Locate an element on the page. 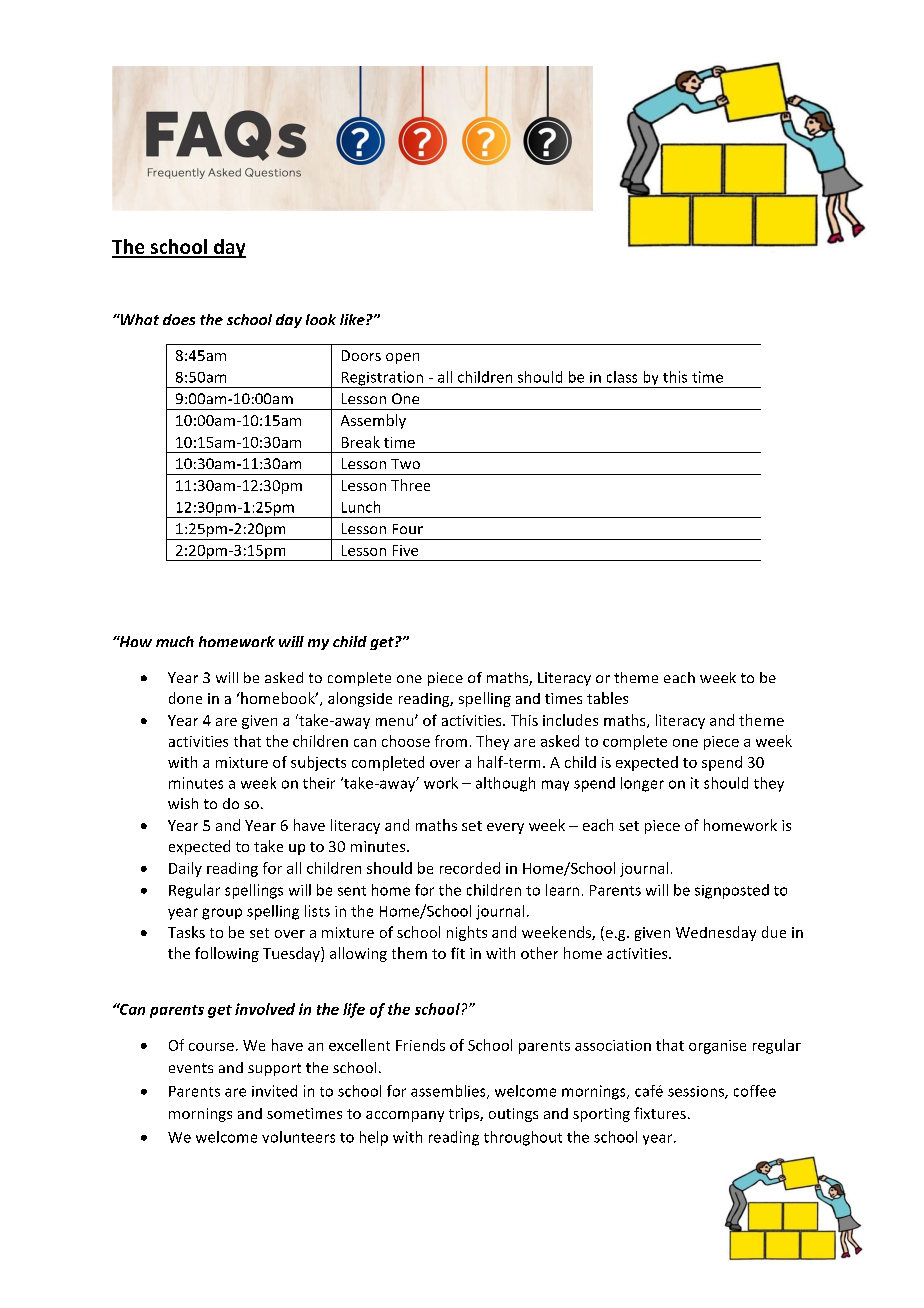 The image size is (924, 1308). class is located at coordinates (622, 377).
